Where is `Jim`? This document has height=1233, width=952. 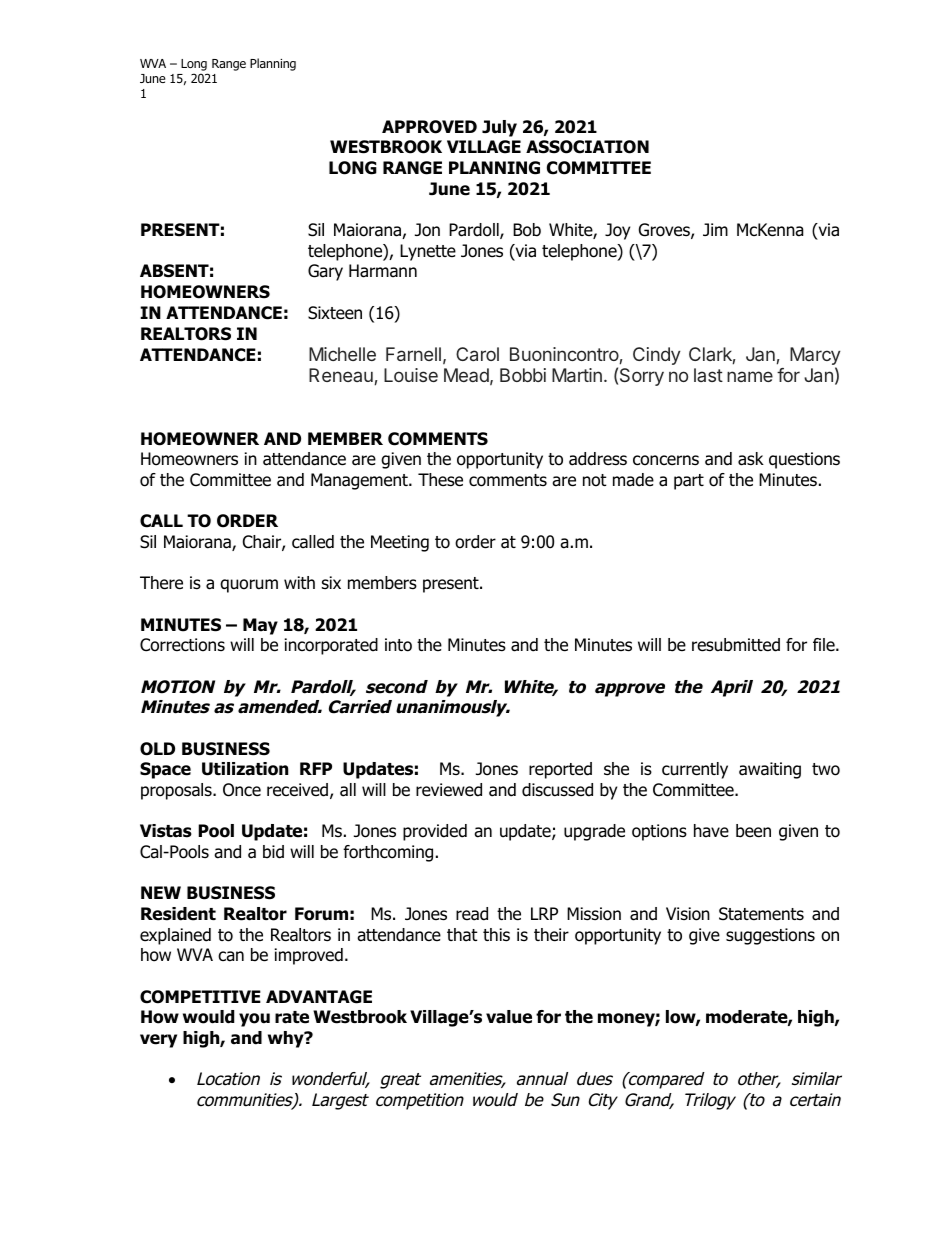 Jim is located at coordinates (715, 229).
